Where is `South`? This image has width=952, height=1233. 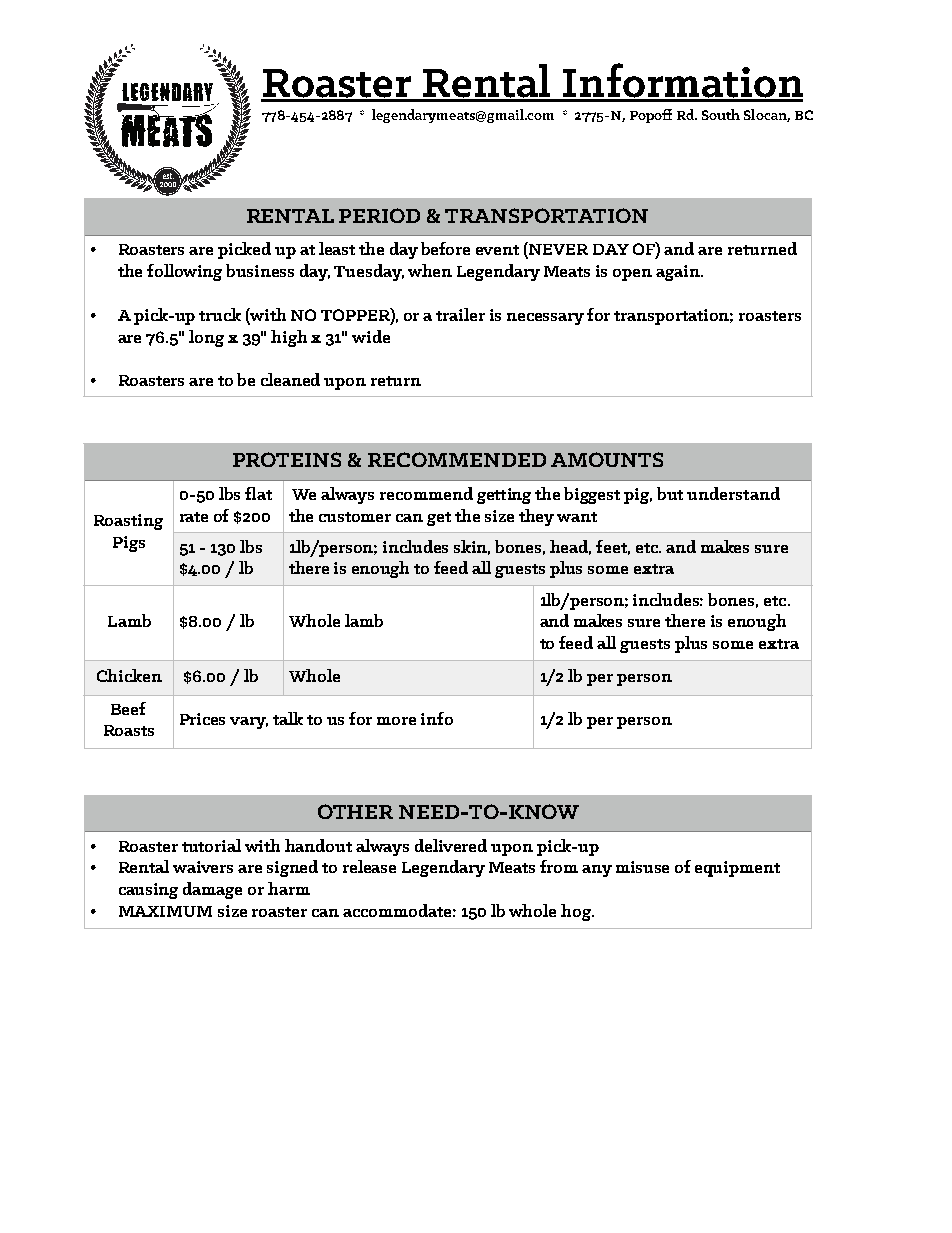 South is located at coordinates (721, 114).
